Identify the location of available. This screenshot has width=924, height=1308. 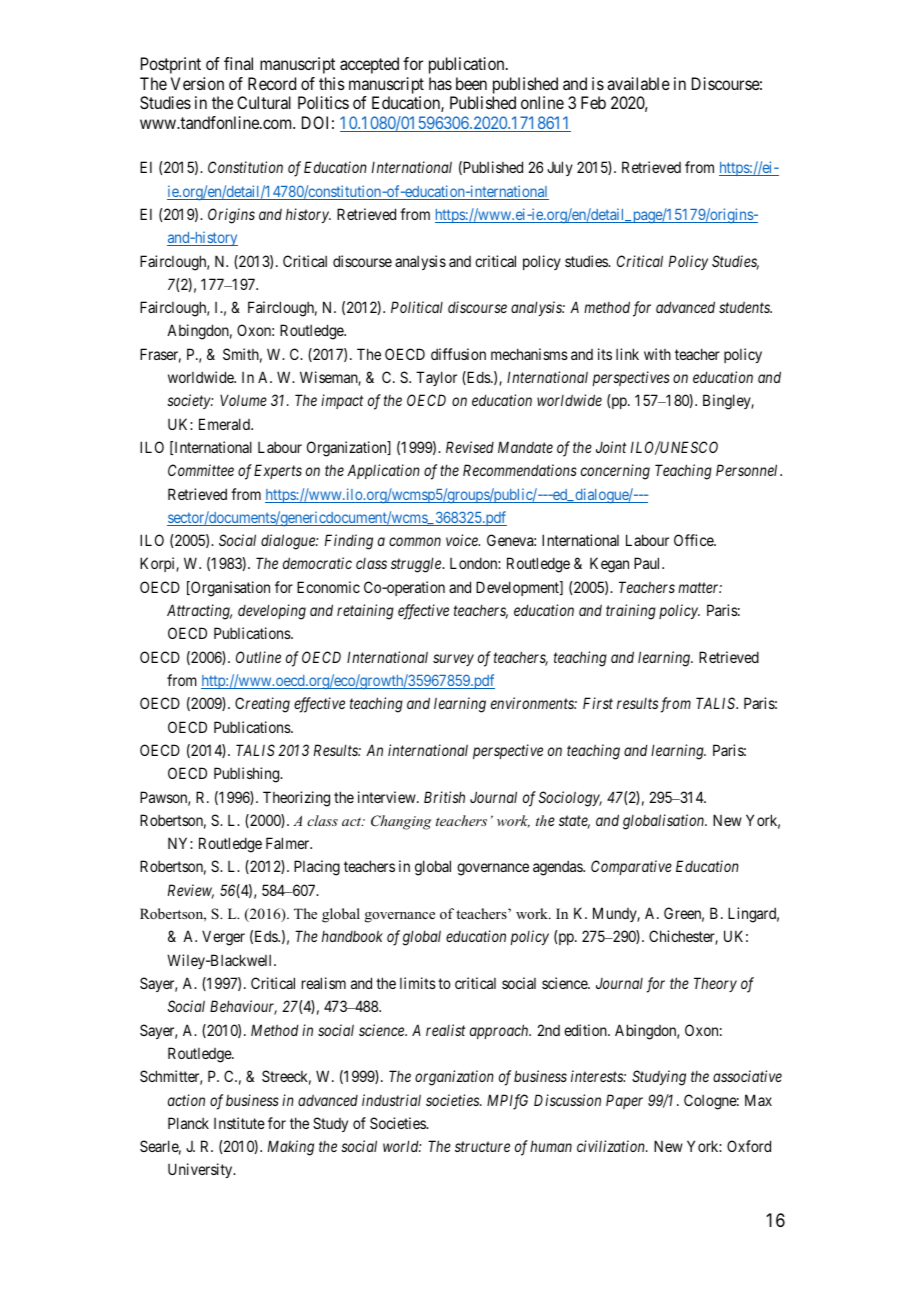
(638, 83).
